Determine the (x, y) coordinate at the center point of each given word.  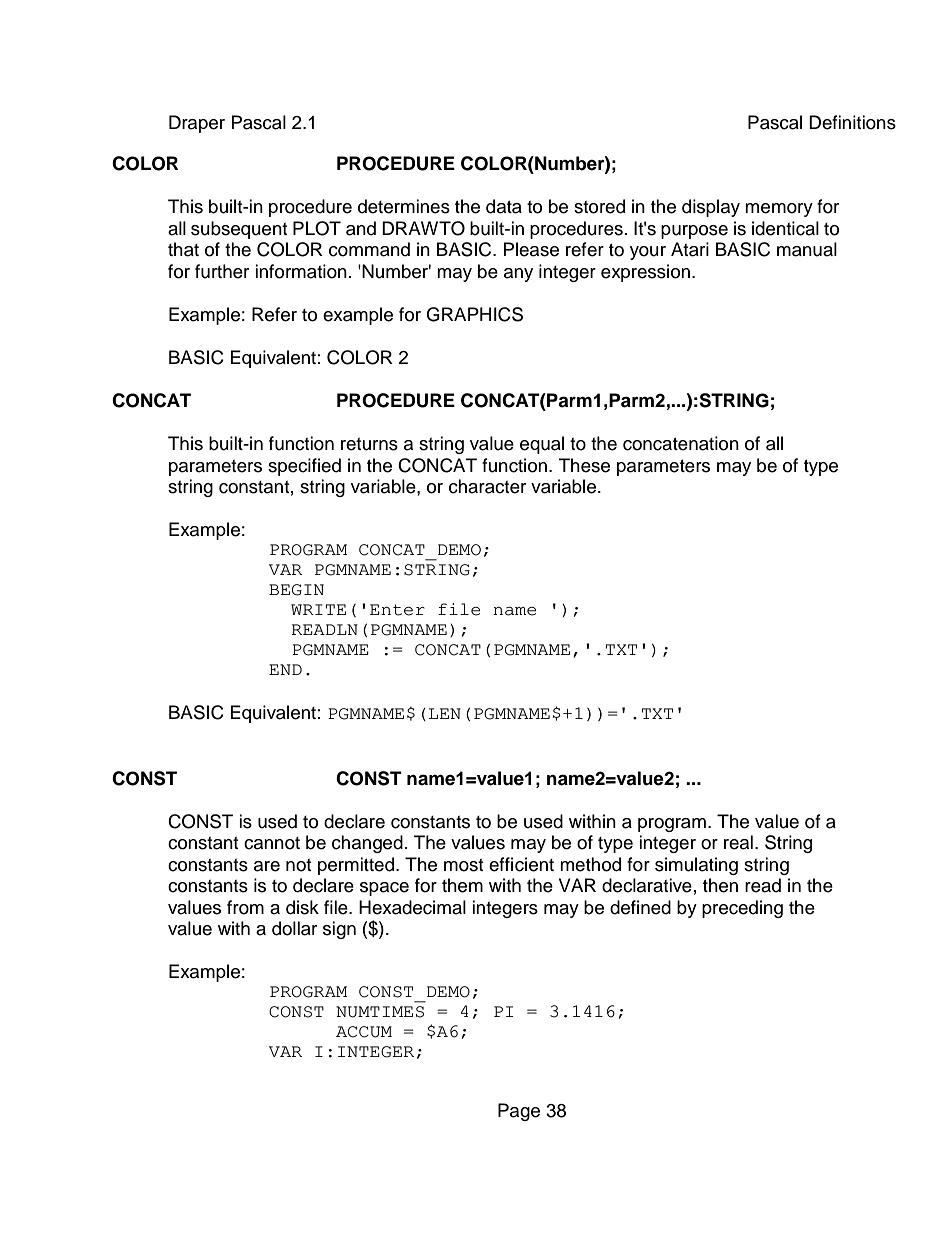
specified (304, 467)
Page (519, 1112)
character (487, 486)
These (584, 465)
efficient (521, 864)
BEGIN (296, 590)
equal (542, 445)
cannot (272, 843)
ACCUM (364, 1032)
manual (807, 249)
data (504, 206)
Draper (197, 124)
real (738, 842)
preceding (742, 909)
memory (779, 210)
